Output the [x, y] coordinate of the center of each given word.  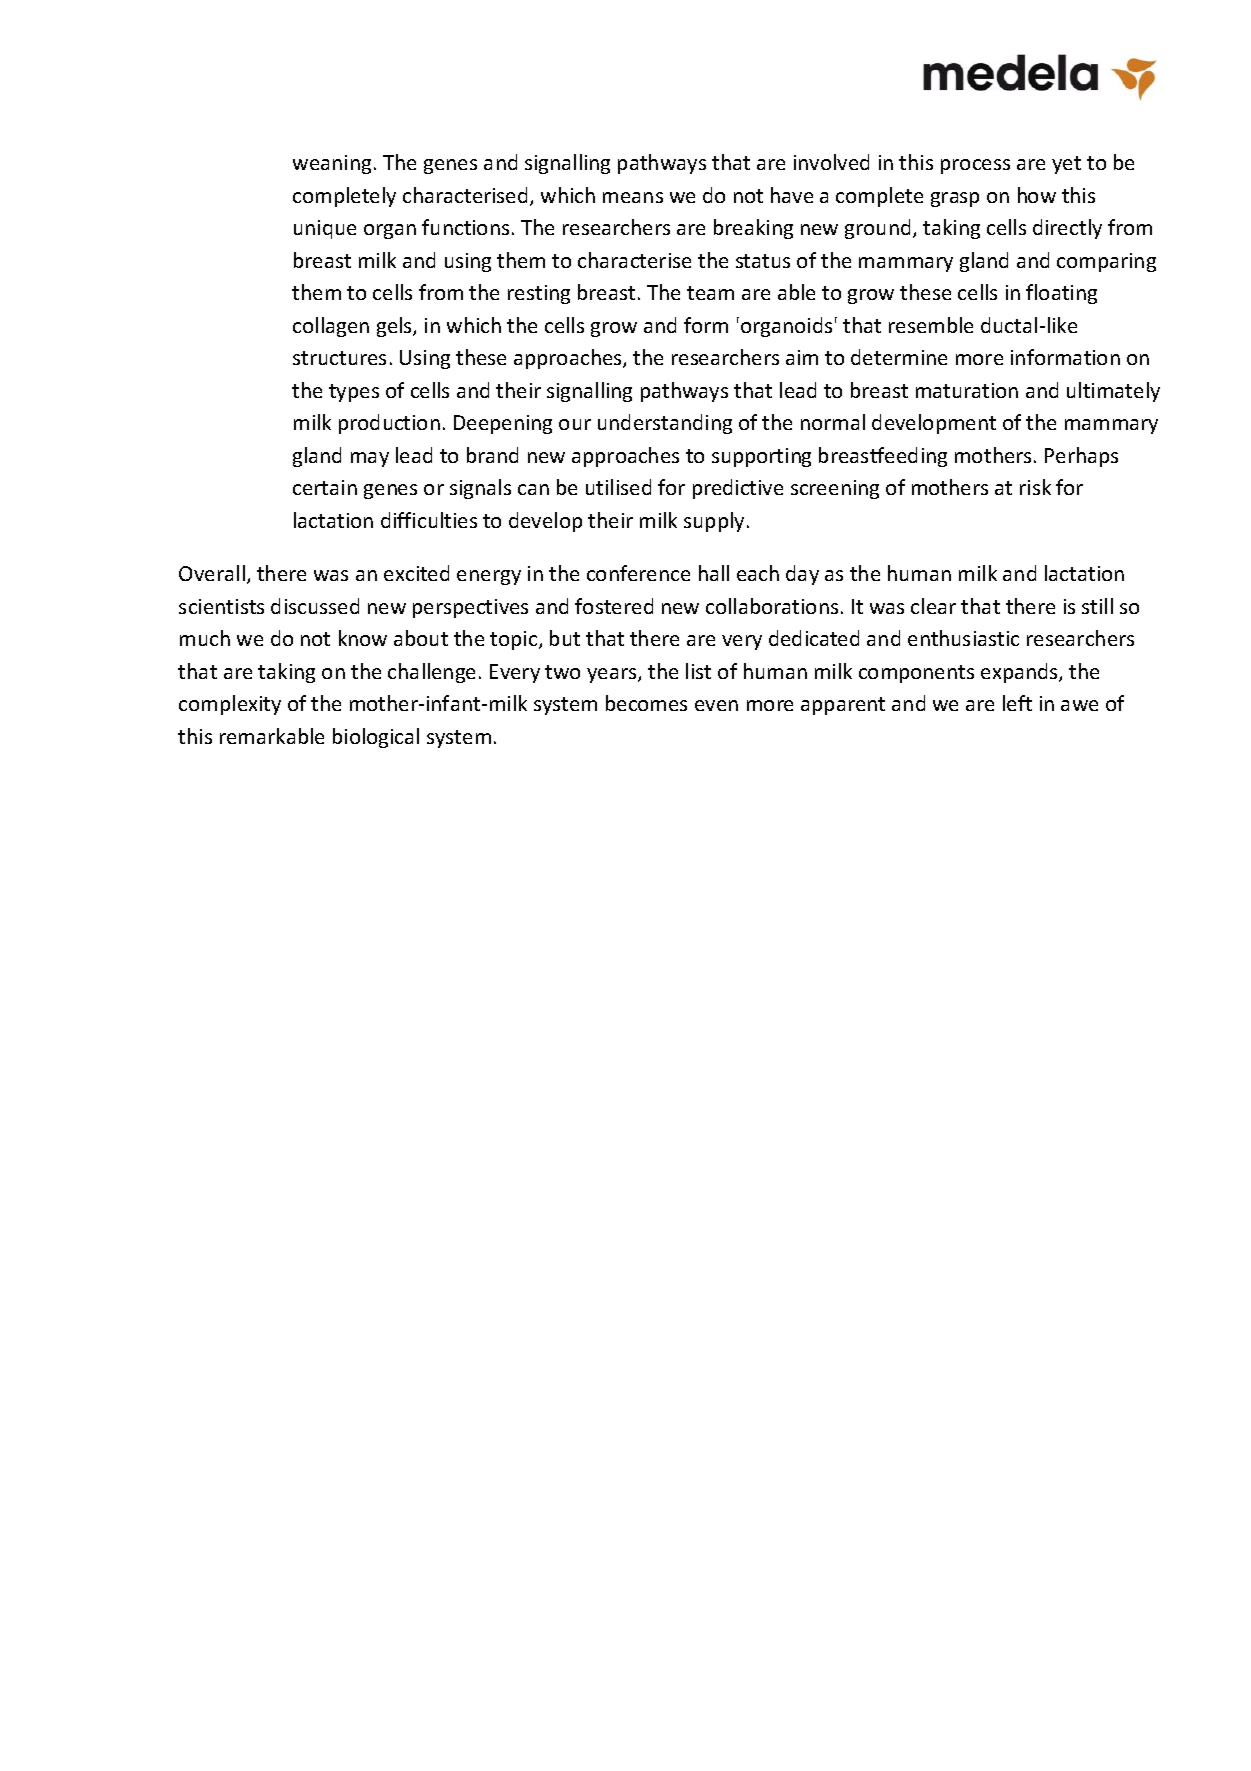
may [370, 459]
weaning [332, 164]
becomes [646, 703]
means [633, 197]
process [975, 166]
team [710, 293]
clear [933, 606]
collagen [331, 327]
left [1017, 703]
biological [376, 738]
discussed [315, 606]
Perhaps [1081, 457]
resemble [931, 325]
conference [638, 573]
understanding [665, 424]
